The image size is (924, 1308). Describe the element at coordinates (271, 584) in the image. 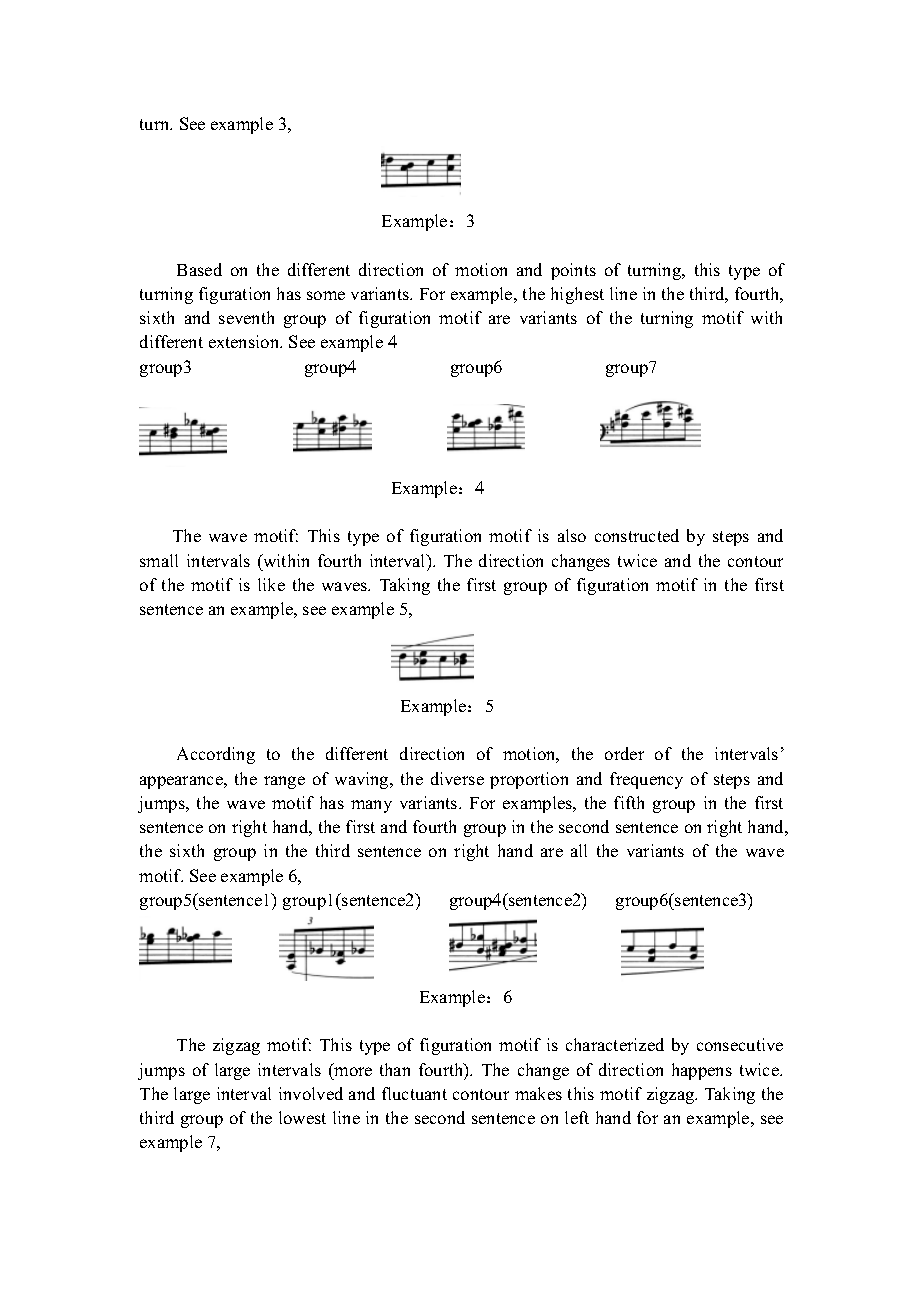

I see `like` at that location.
